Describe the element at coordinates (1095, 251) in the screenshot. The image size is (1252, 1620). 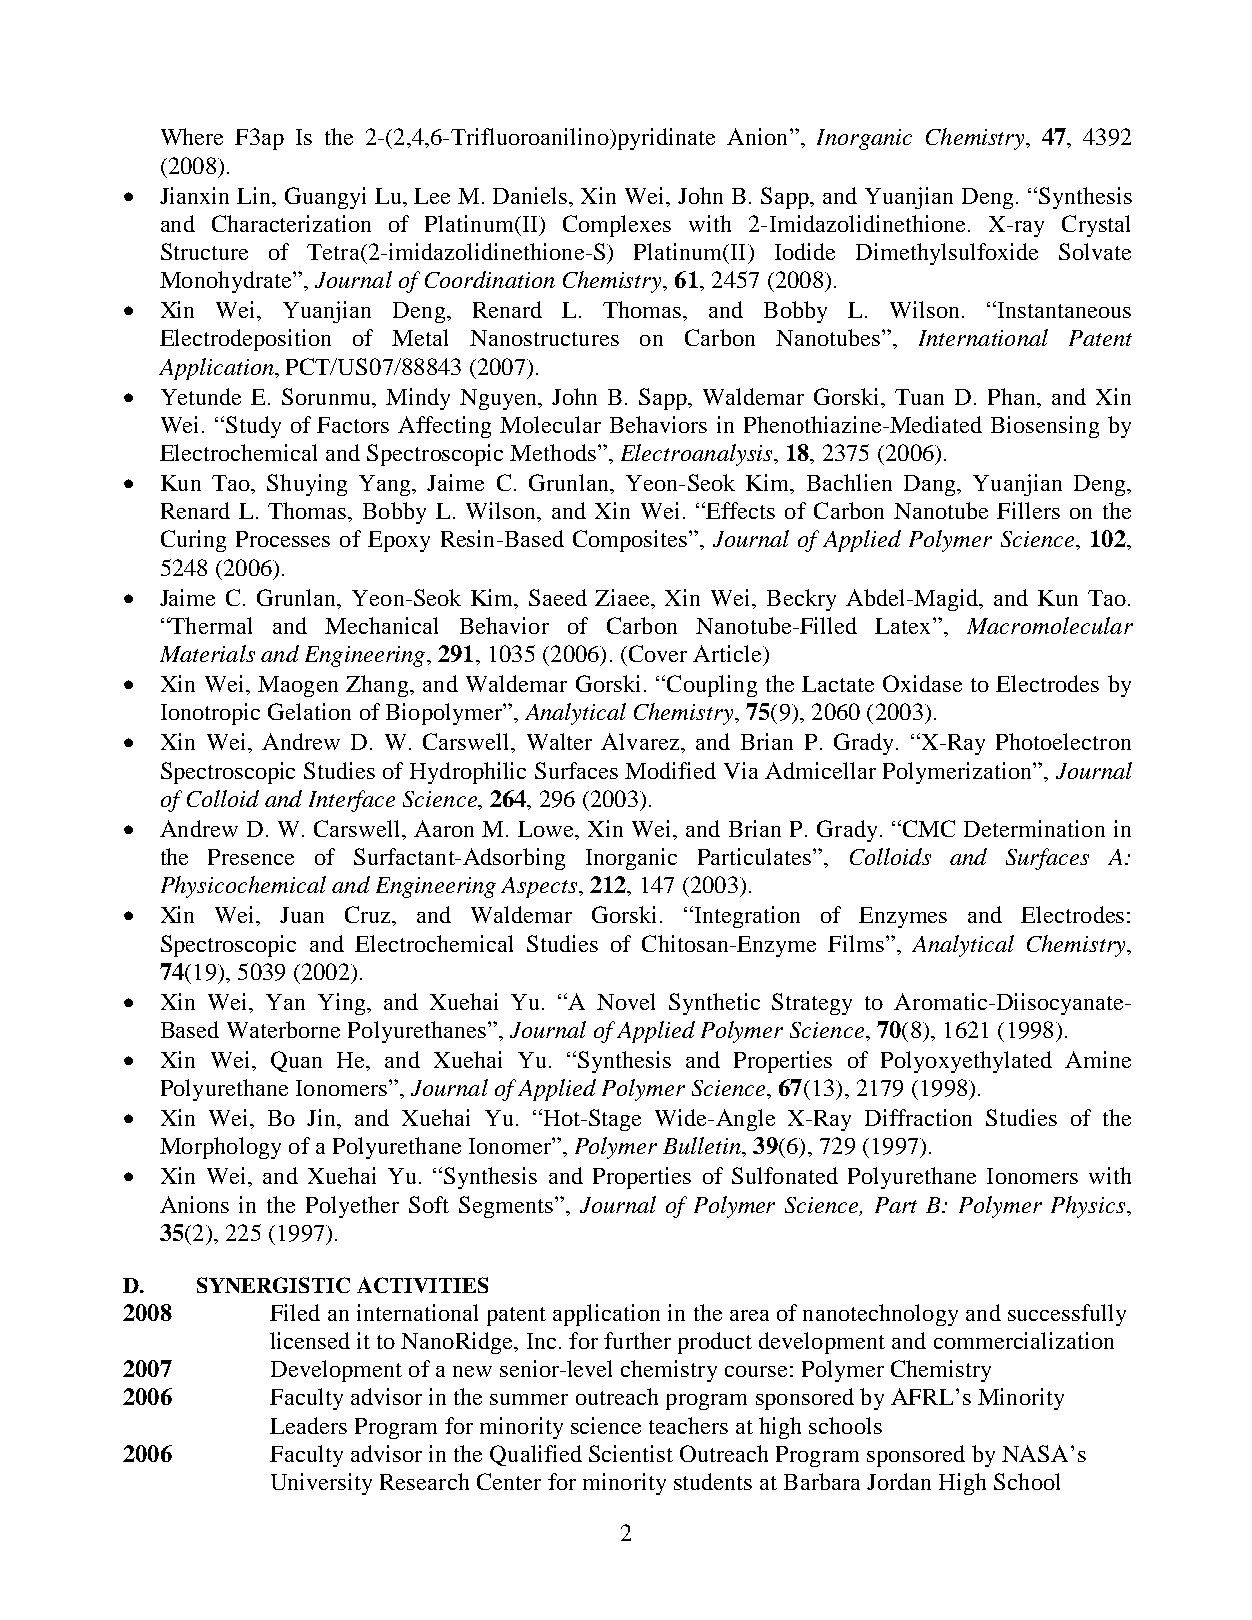
I see `Solvate` at that location.
